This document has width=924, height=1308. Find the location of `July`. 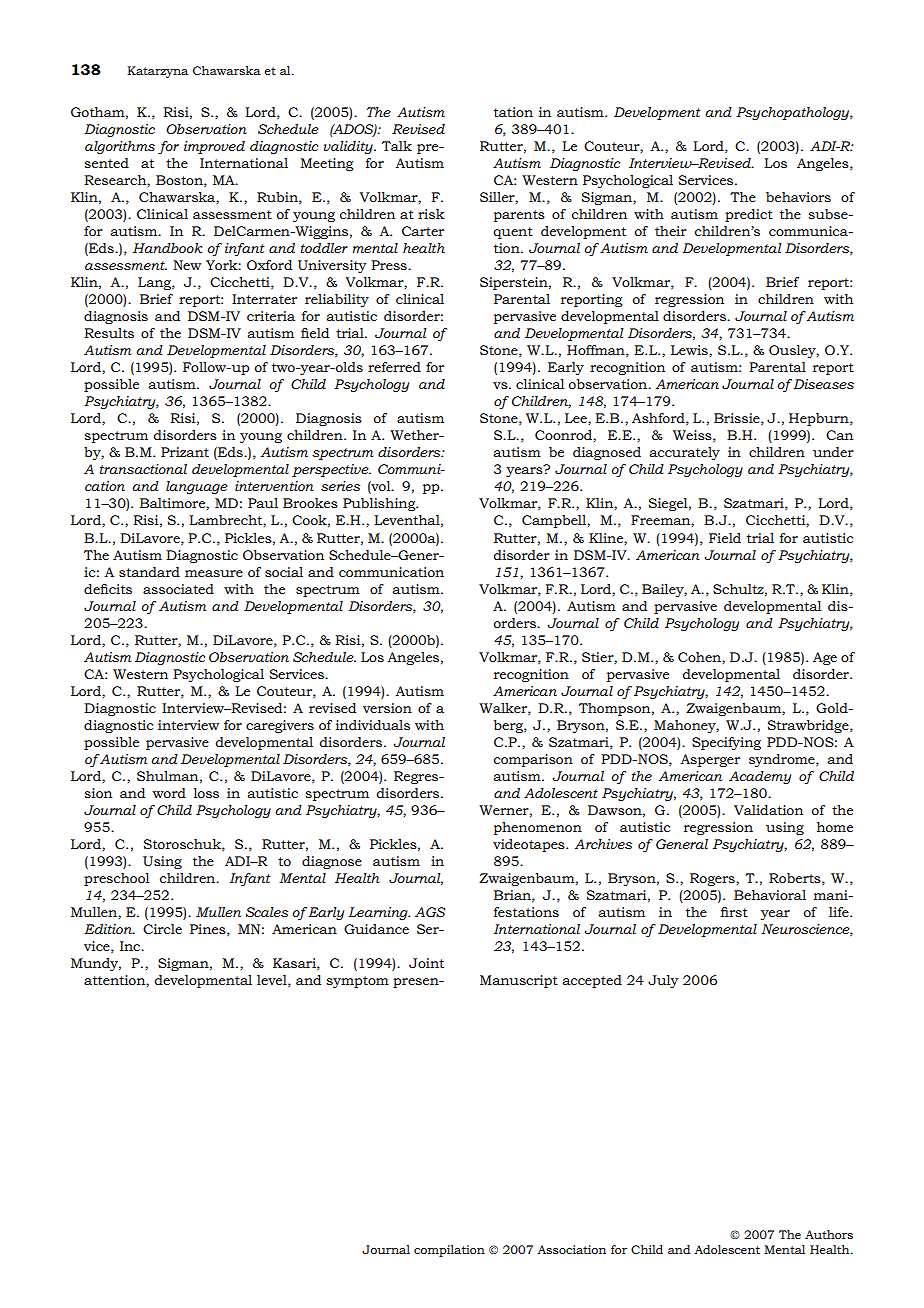

July is located at coordinates (663, 981).
